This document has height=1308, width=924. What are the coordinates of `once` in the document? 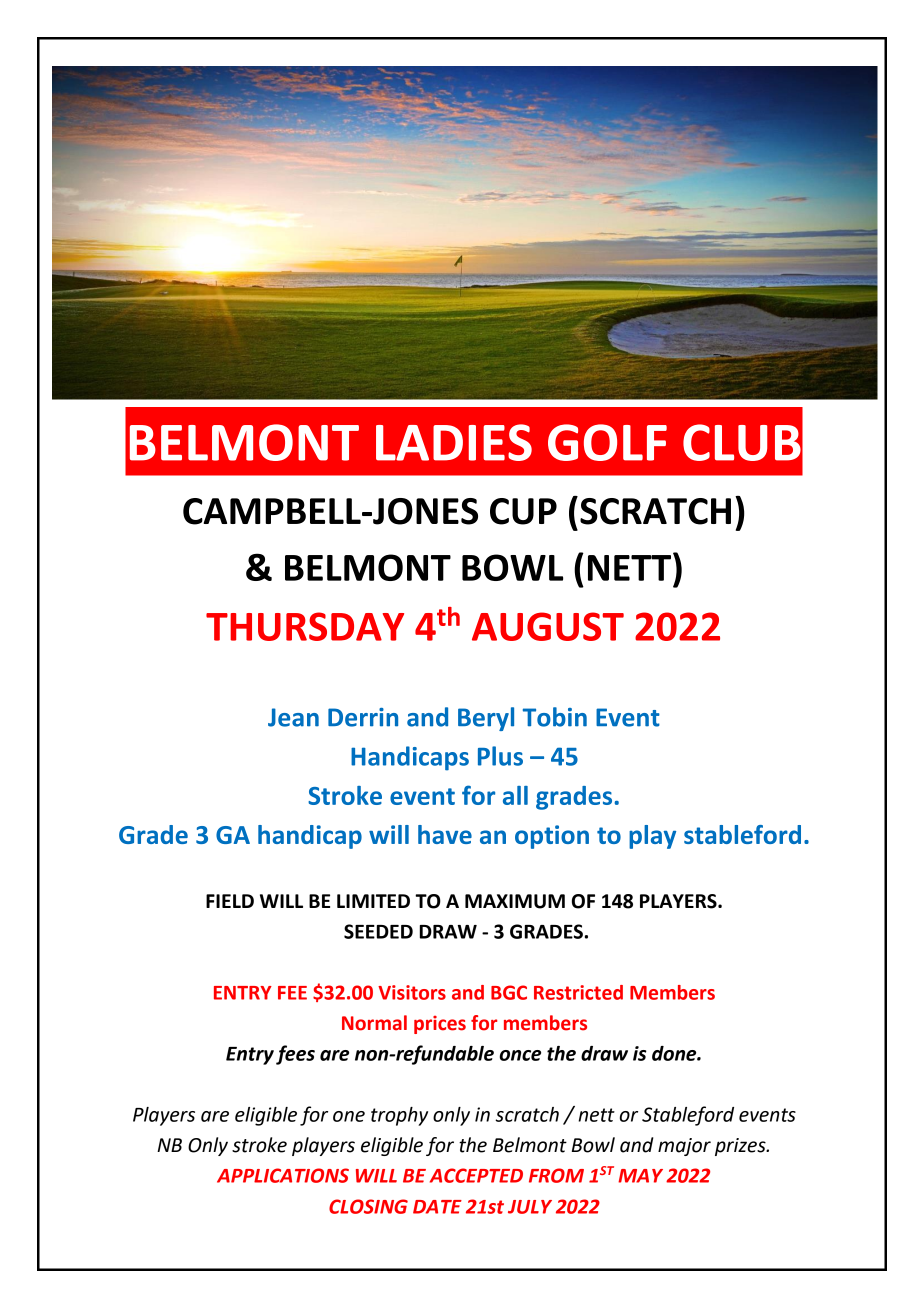 It's located at (520, 1055).
